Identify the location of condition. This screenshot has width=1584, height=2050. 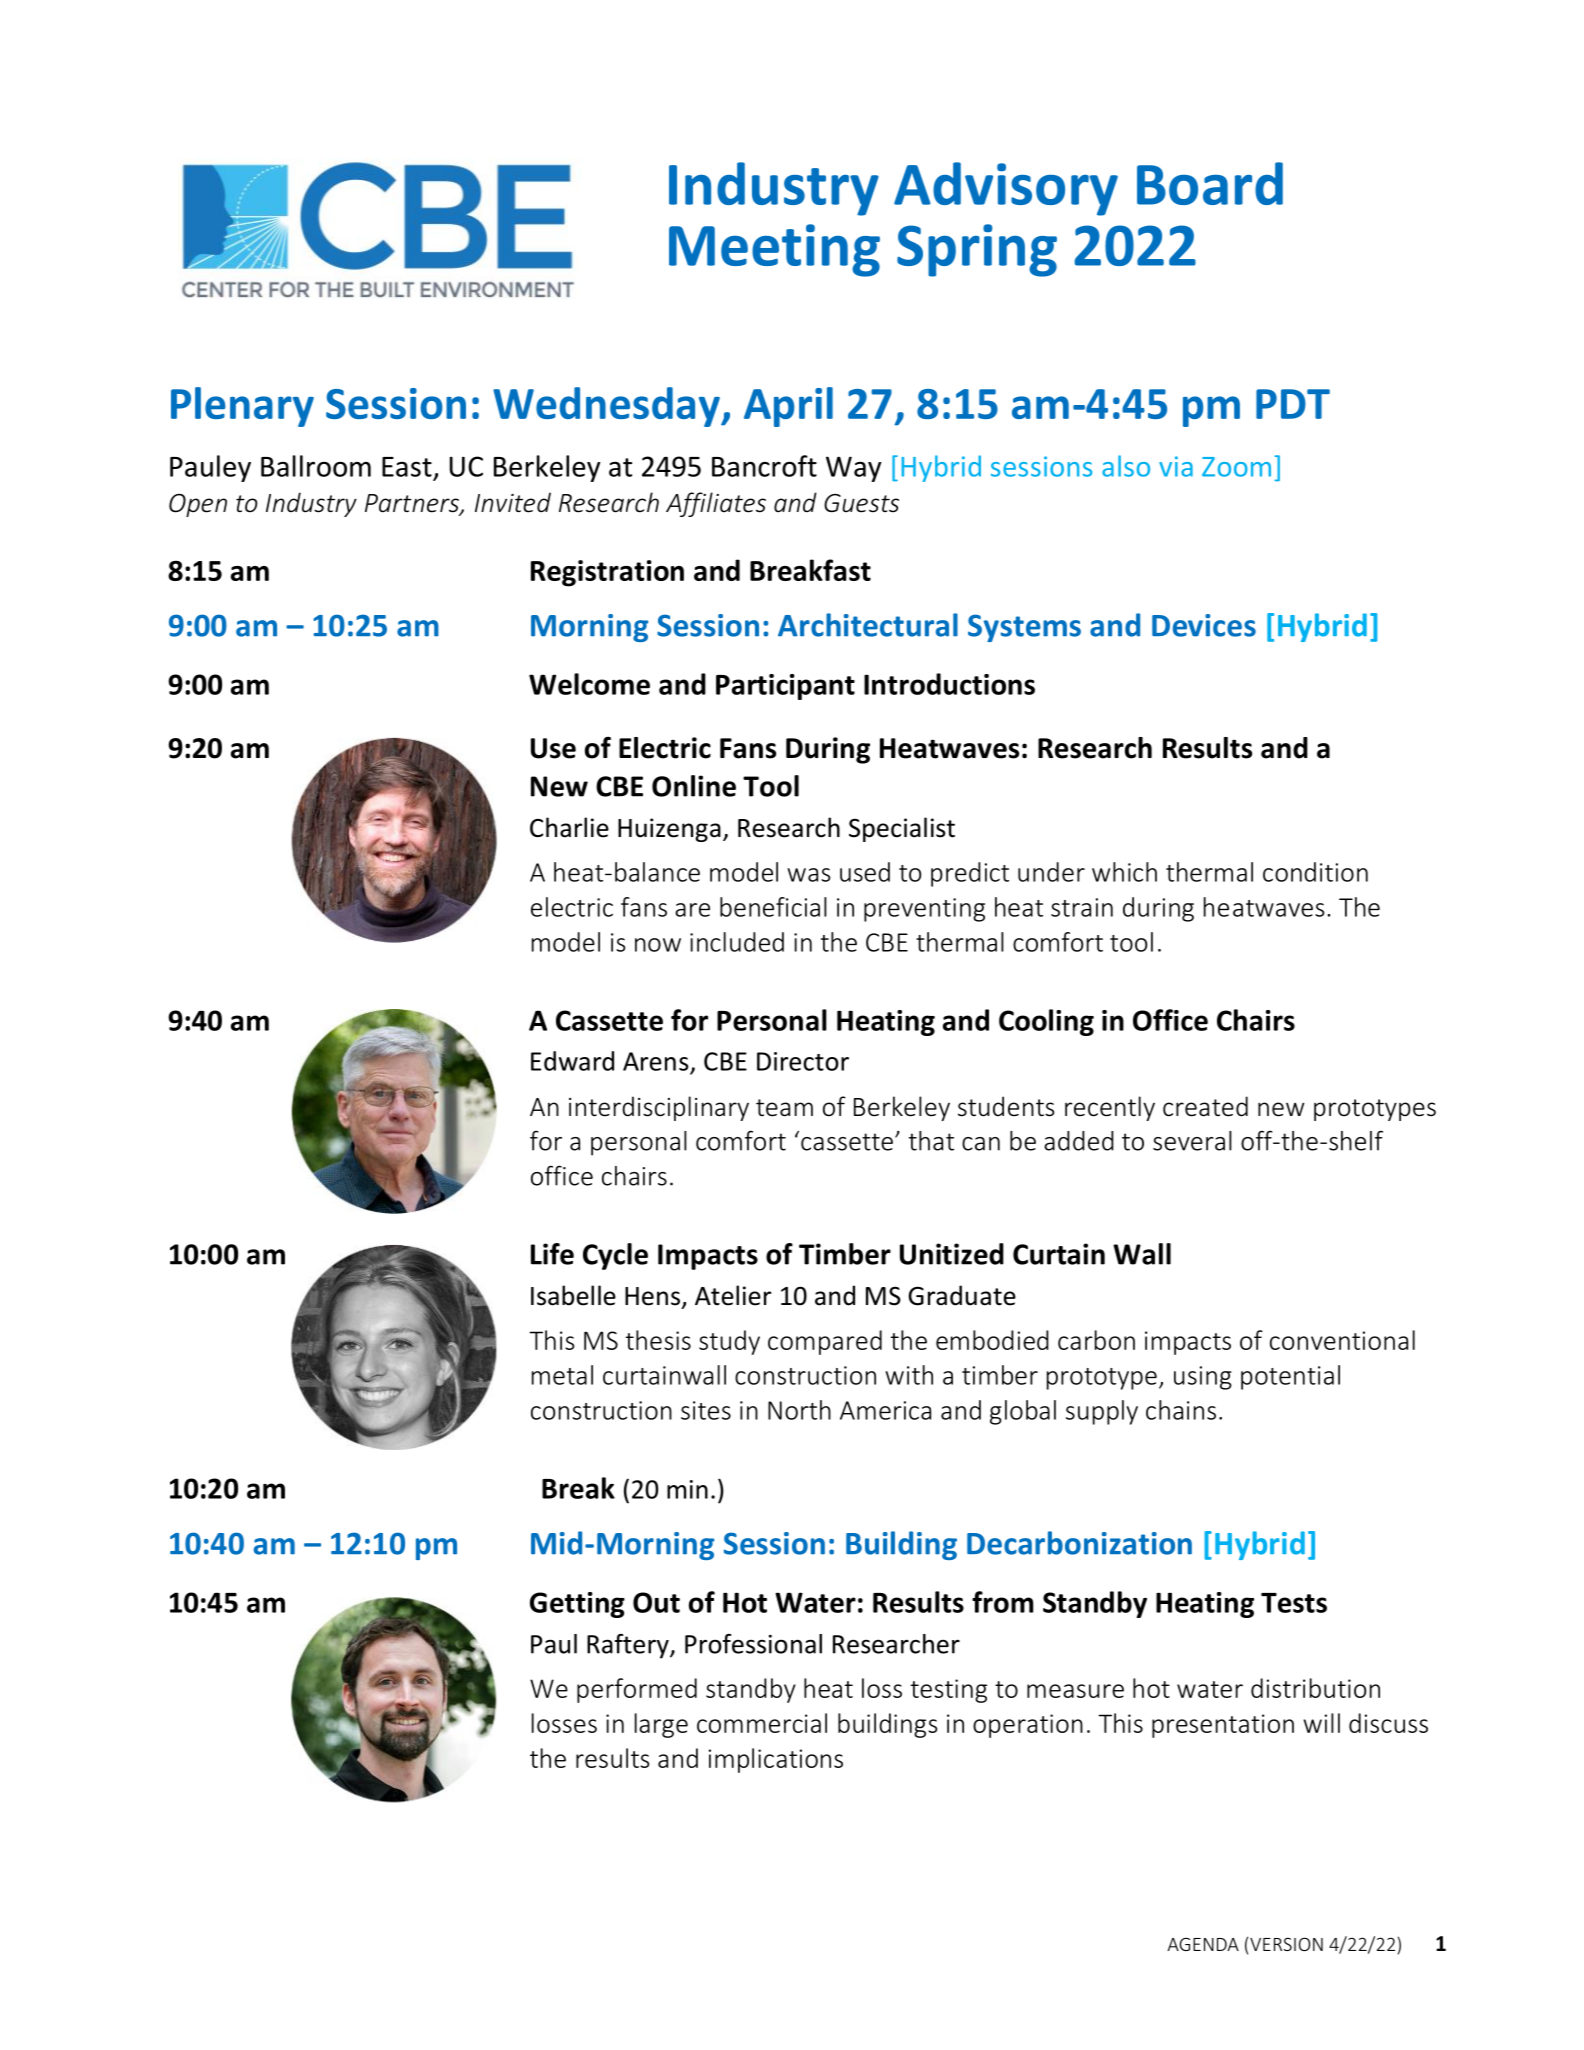
(1315, 872).
